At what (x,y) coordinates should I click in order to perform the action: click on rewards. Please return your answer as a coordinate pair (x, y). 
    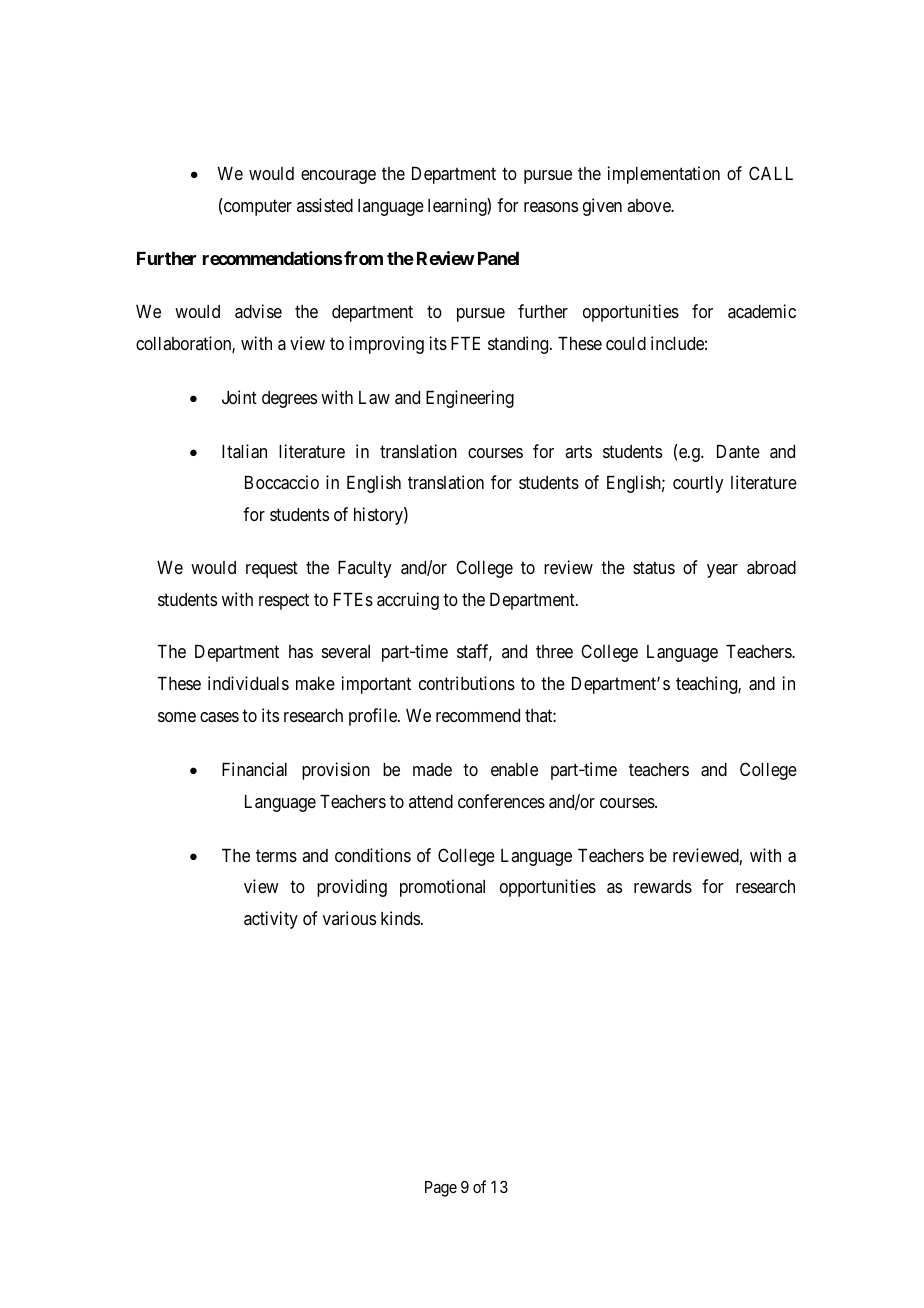
    Looking at the image, I should click on (663, 886).
